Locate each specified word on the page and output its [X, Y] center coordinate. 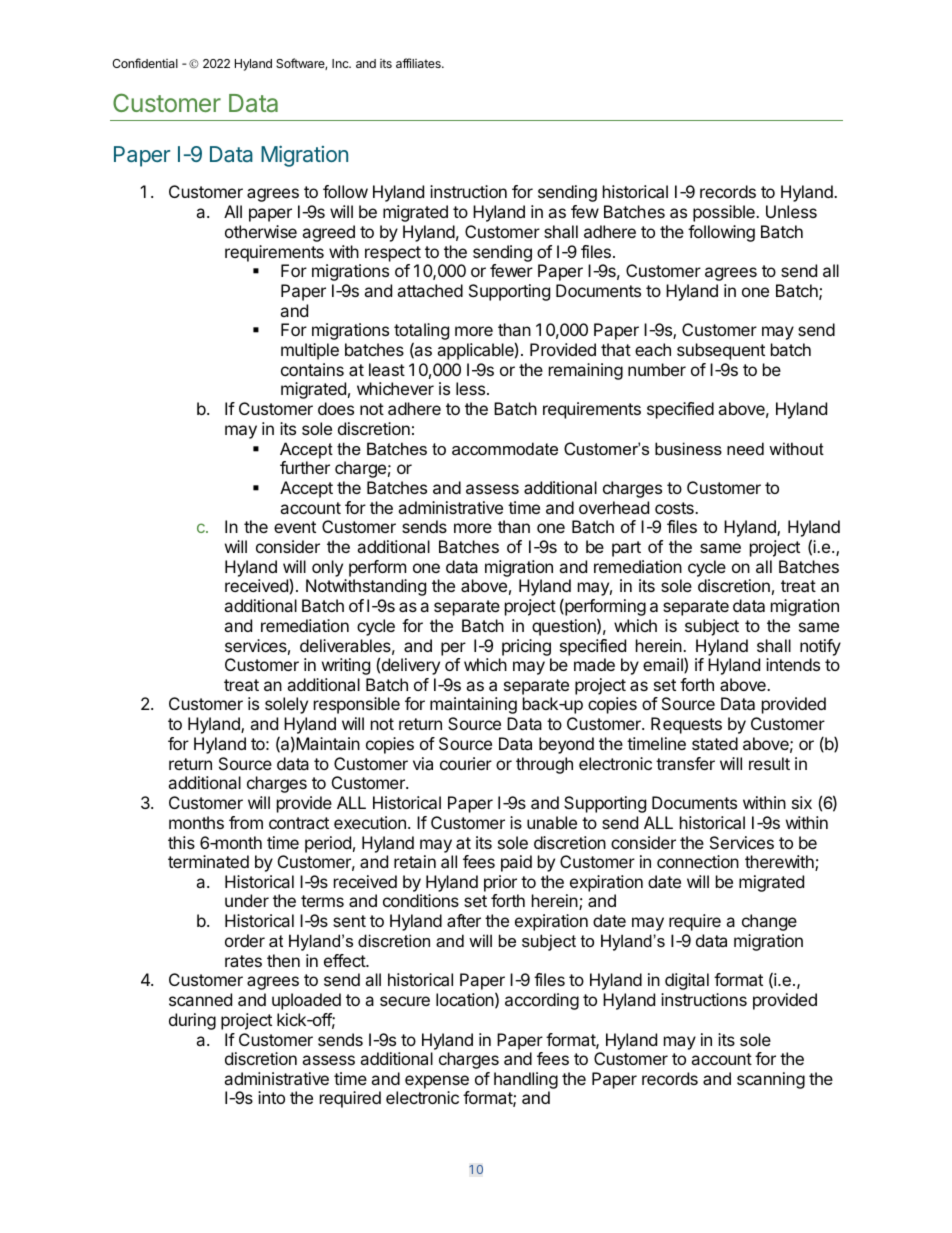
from [246, 822]
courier [466, 763]
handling [526, 1082]
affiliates [419, 63]
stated [715, 743]
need [745, 448]
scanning [771, 1080]
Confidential [145, 63]
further [305, 467]
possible [725, 213]
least [387, 369]
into [271, 1097]
